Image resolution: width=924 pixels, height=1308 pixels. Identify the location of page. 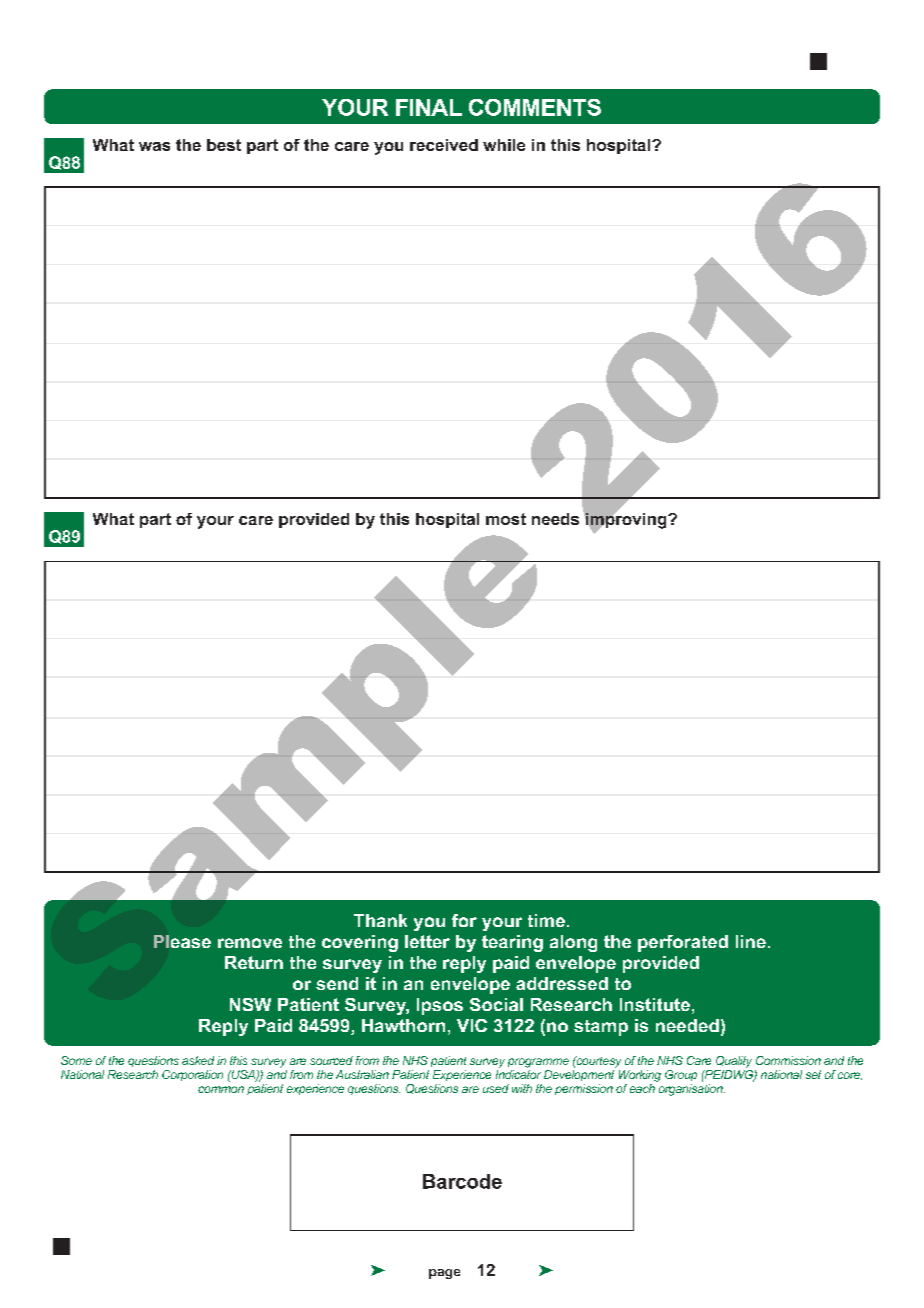
(444, 1274).
